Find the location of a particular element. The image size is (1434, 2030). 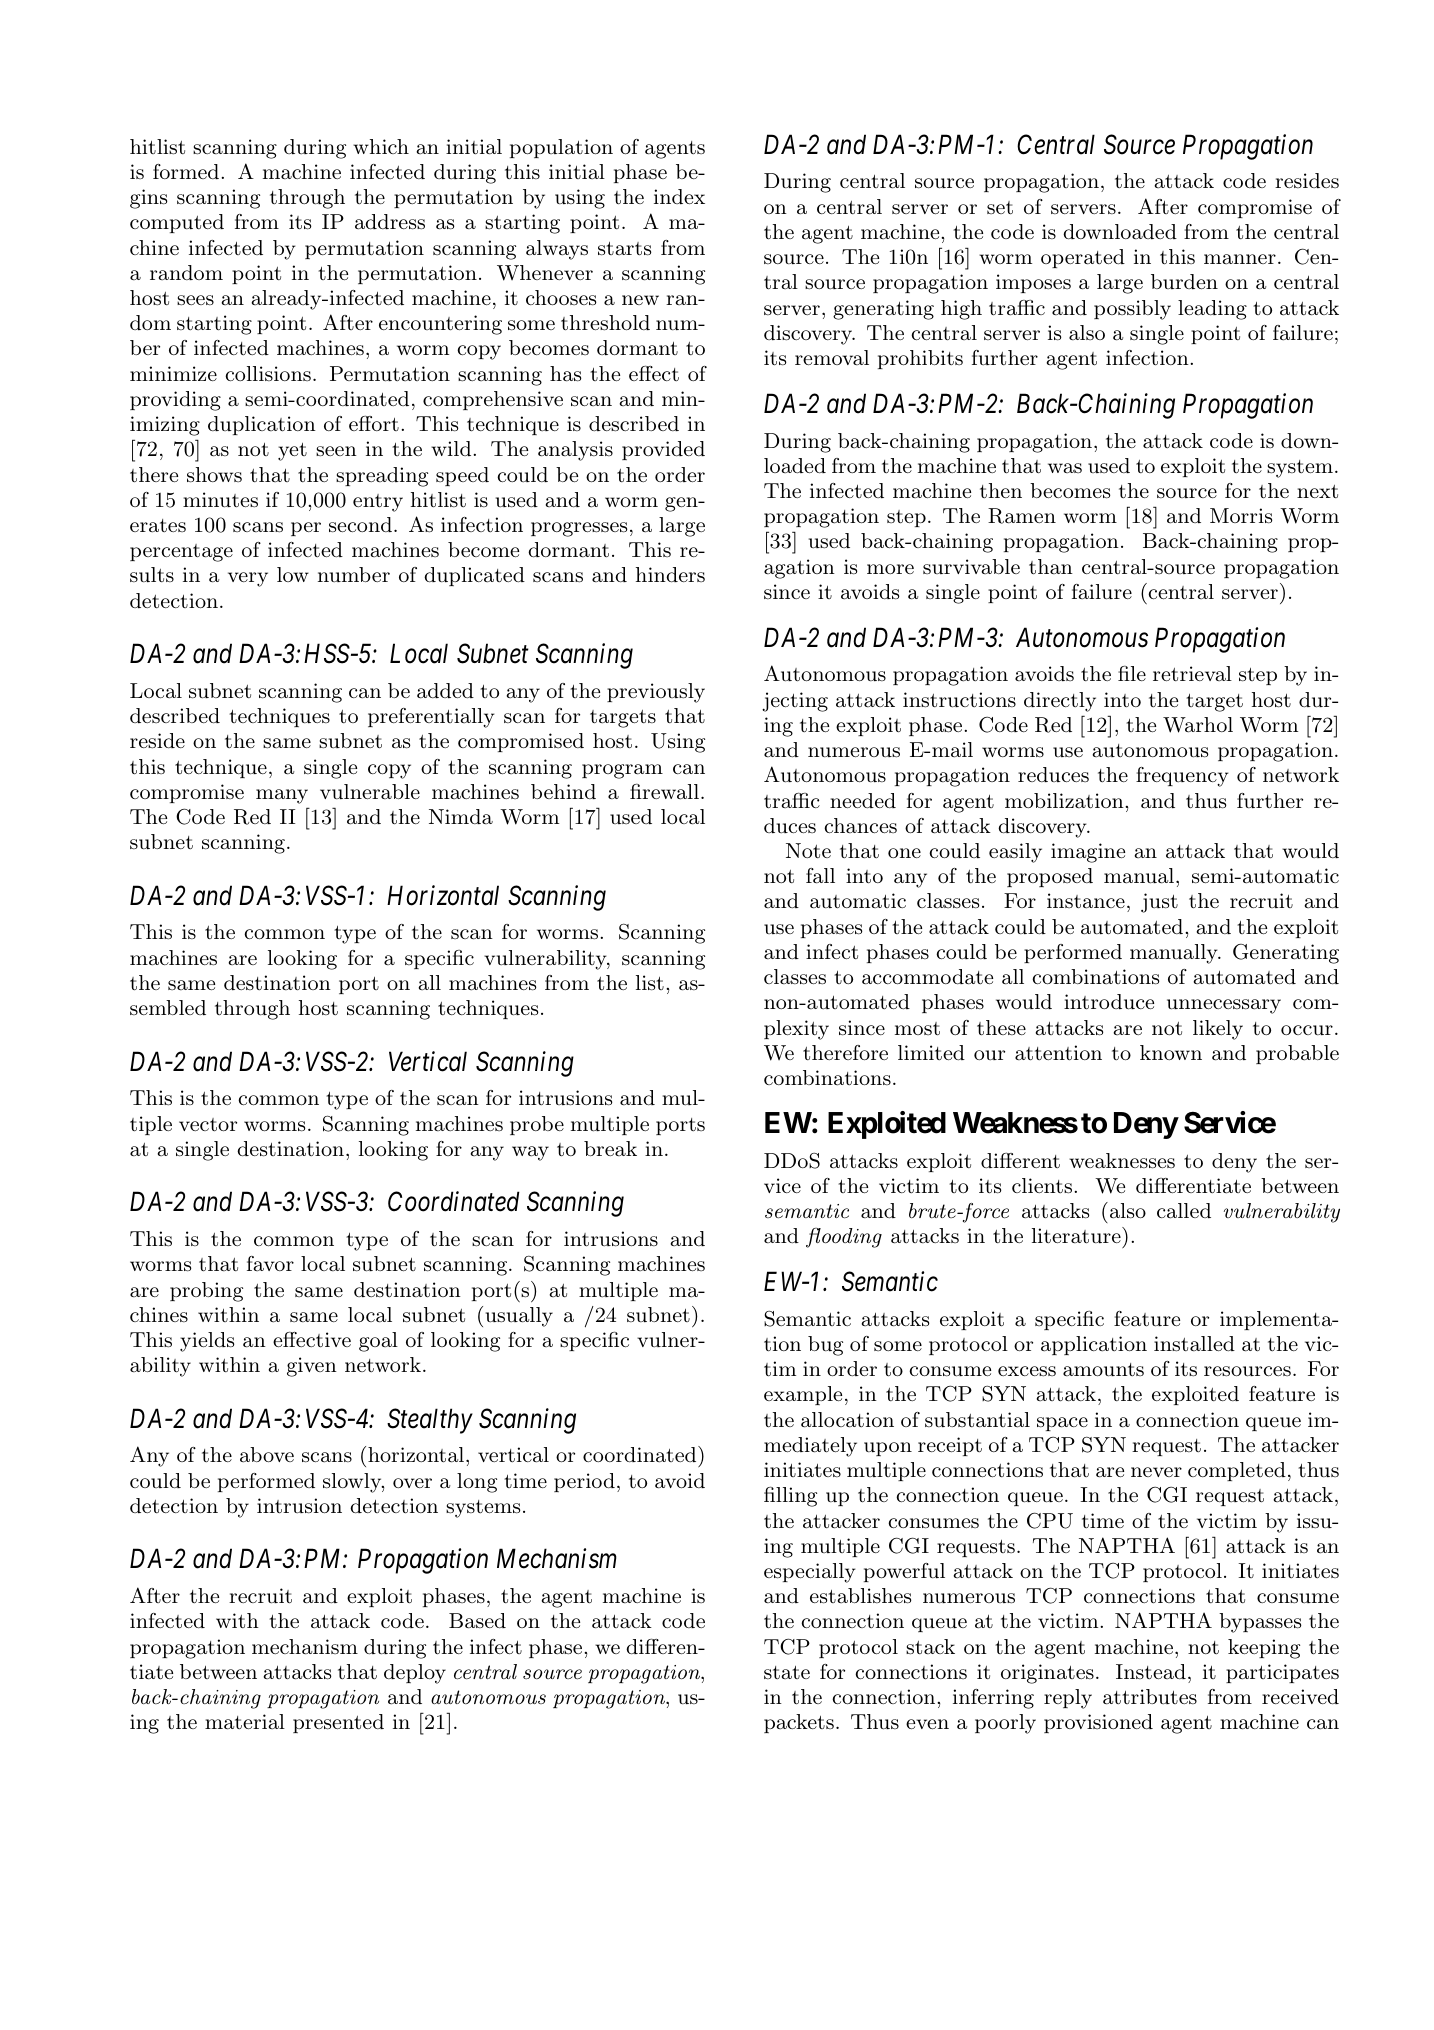

installed is located at coordinates (1194, 1344).
